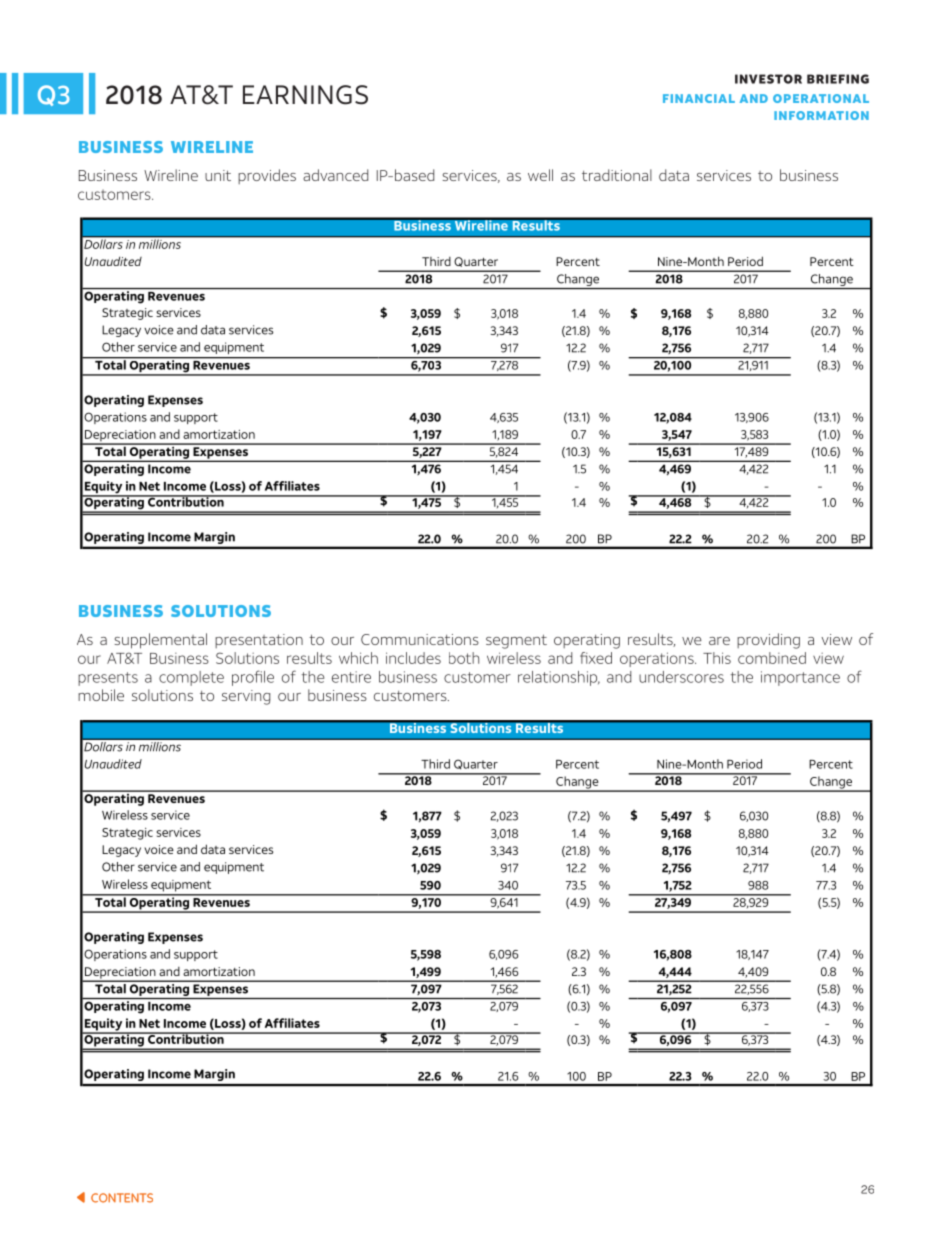  Describe the element at coordinates (768, 79) in the page. I see `INVESTOR` at that location.
